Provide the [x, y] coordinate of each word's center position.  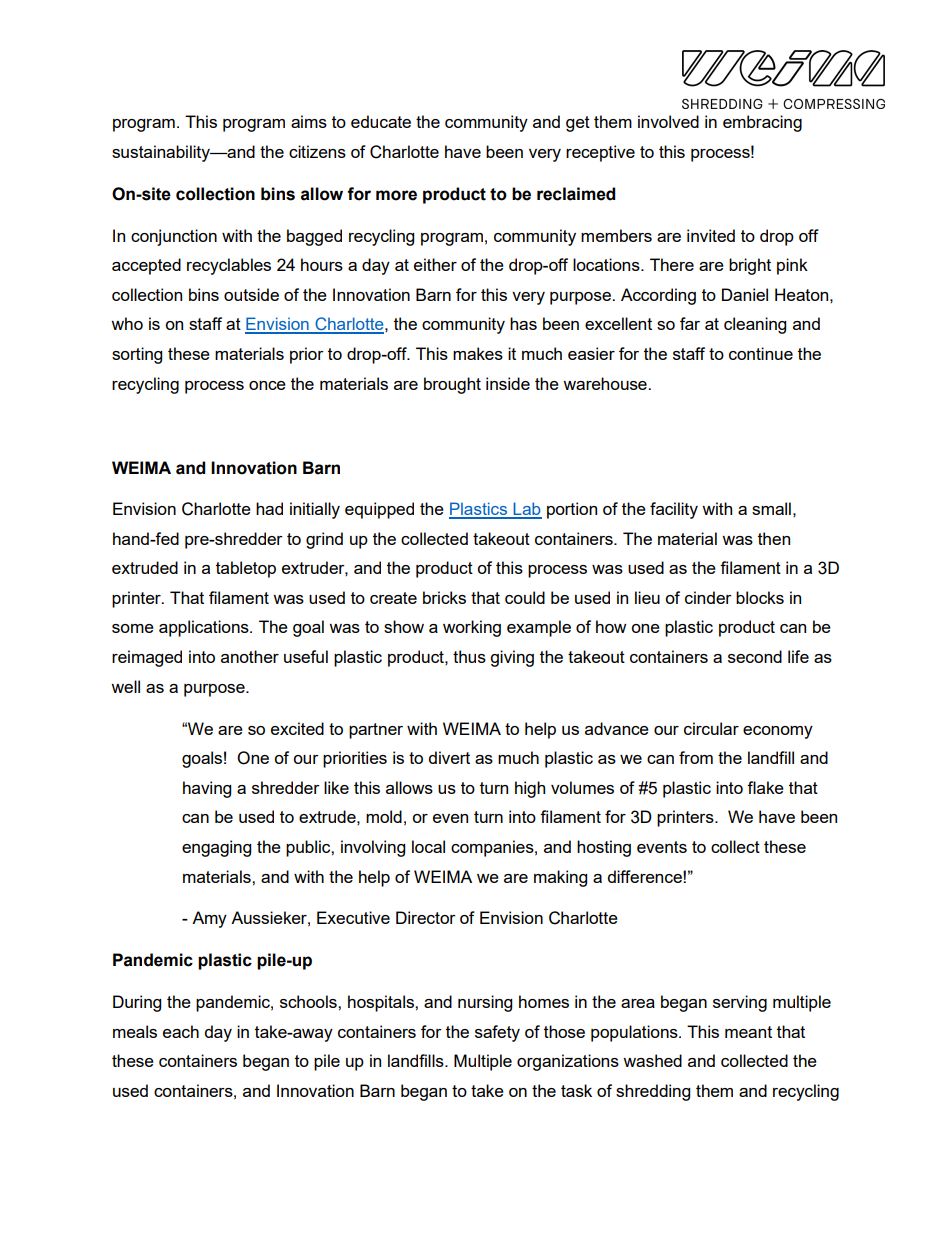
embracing [762, 123]
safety [497, 1033]
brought [452, 385]
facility [674, 510]
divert [449, 757]
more [396, 195]
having [207, 789]
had [269, 508]
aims [309, 121]
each [181, 1031]
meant [748, 1032]
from [696, 757]
